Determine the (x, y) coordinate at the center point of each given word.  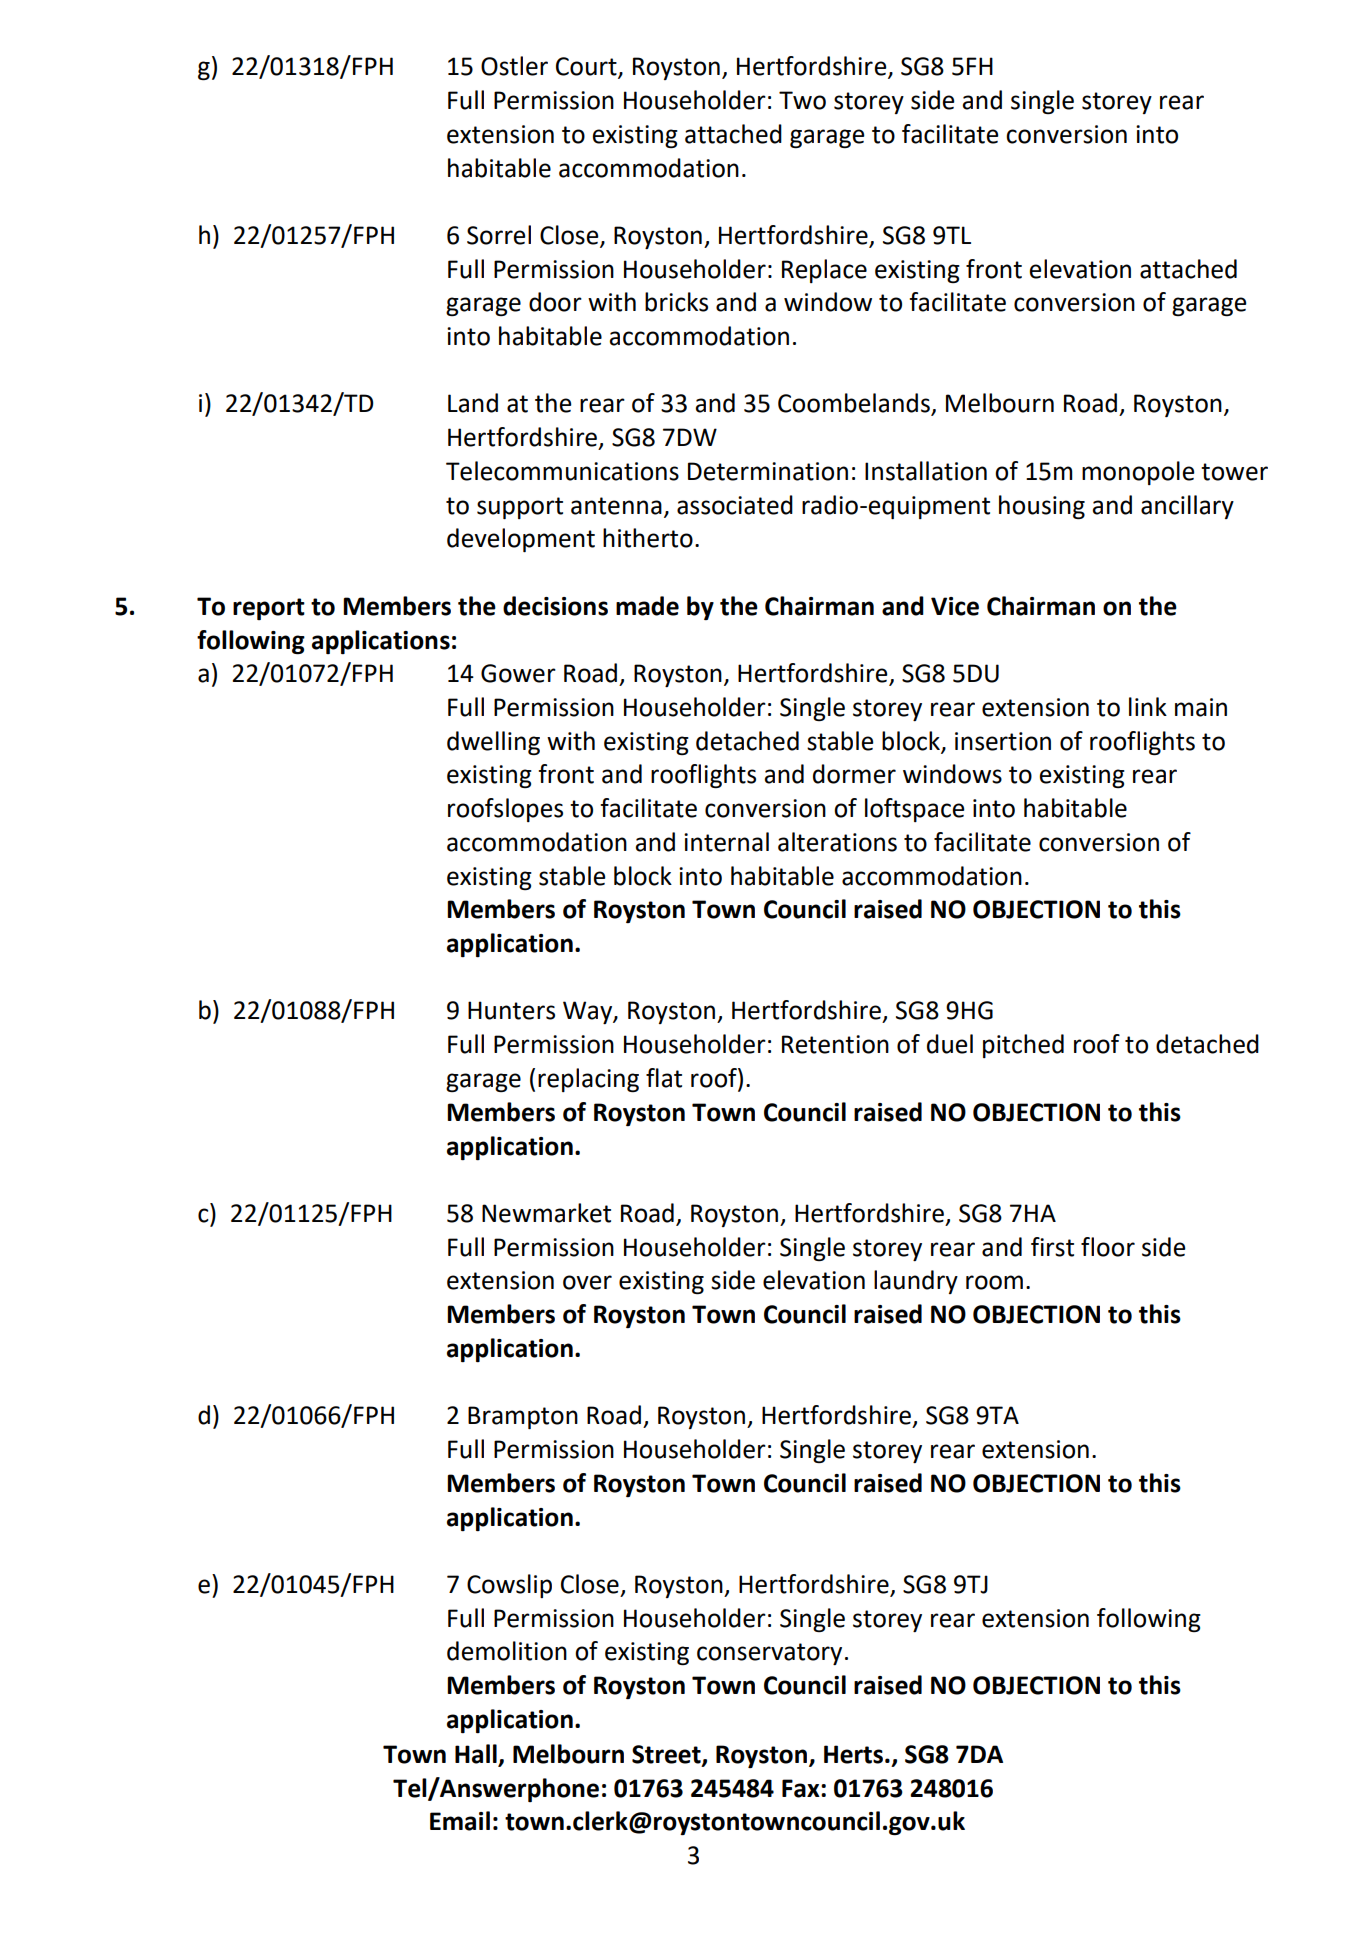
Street (667, 1755)
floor (1108, 1247)
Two (802, 100)
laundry (916, 1282)
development (521, 540)
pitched (1023, 1046)
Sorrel (499, 235)
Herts (853, 1754)
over (587, 1282)
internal (726, 842)
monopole (1138, 473)
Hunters (511, 1010)
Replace (824, 271)
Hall (476, 1754)
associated (735, 505)
